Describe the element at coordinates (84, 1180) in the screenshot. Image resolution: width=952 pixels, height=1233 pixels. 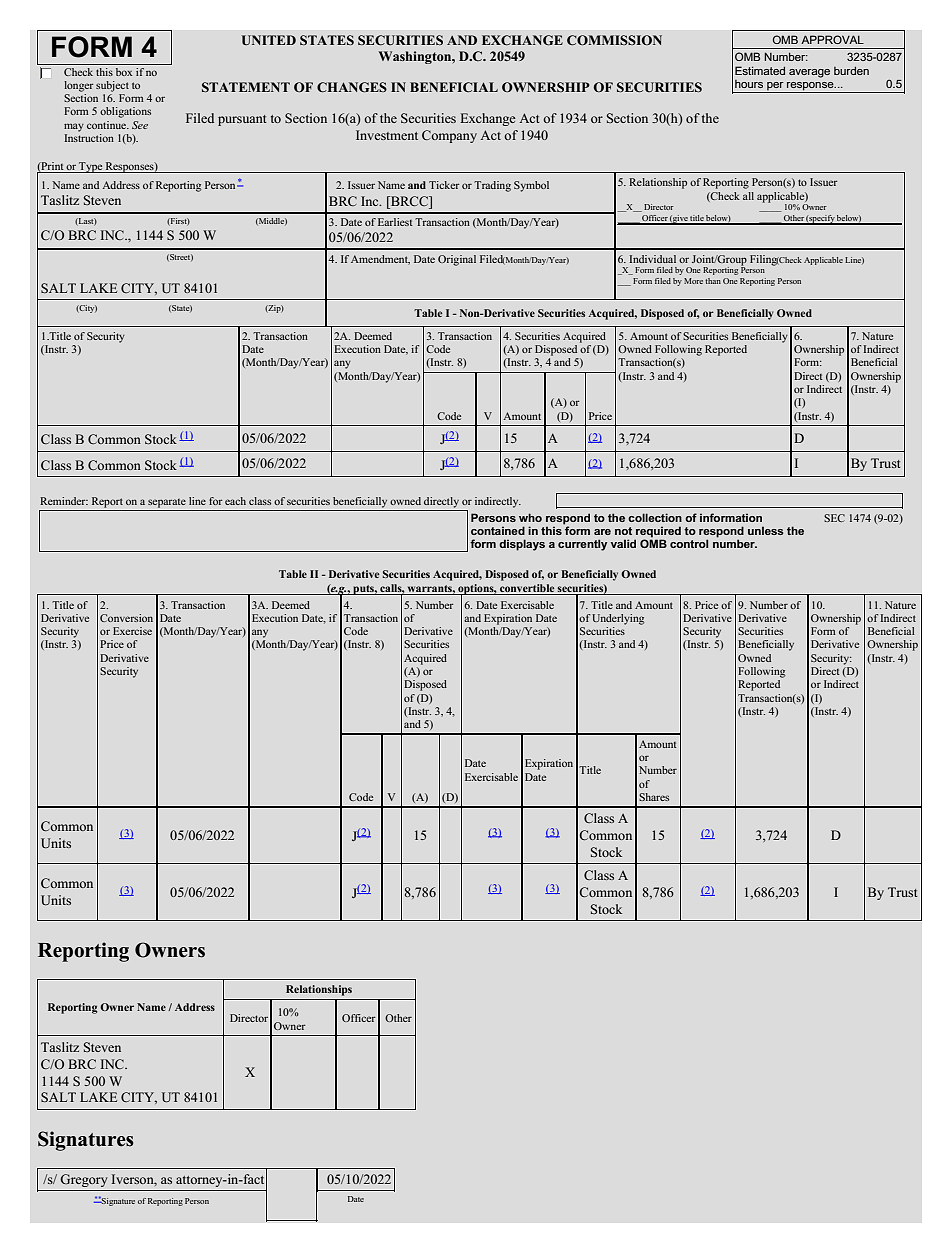
I see `Gregory` at that location.
